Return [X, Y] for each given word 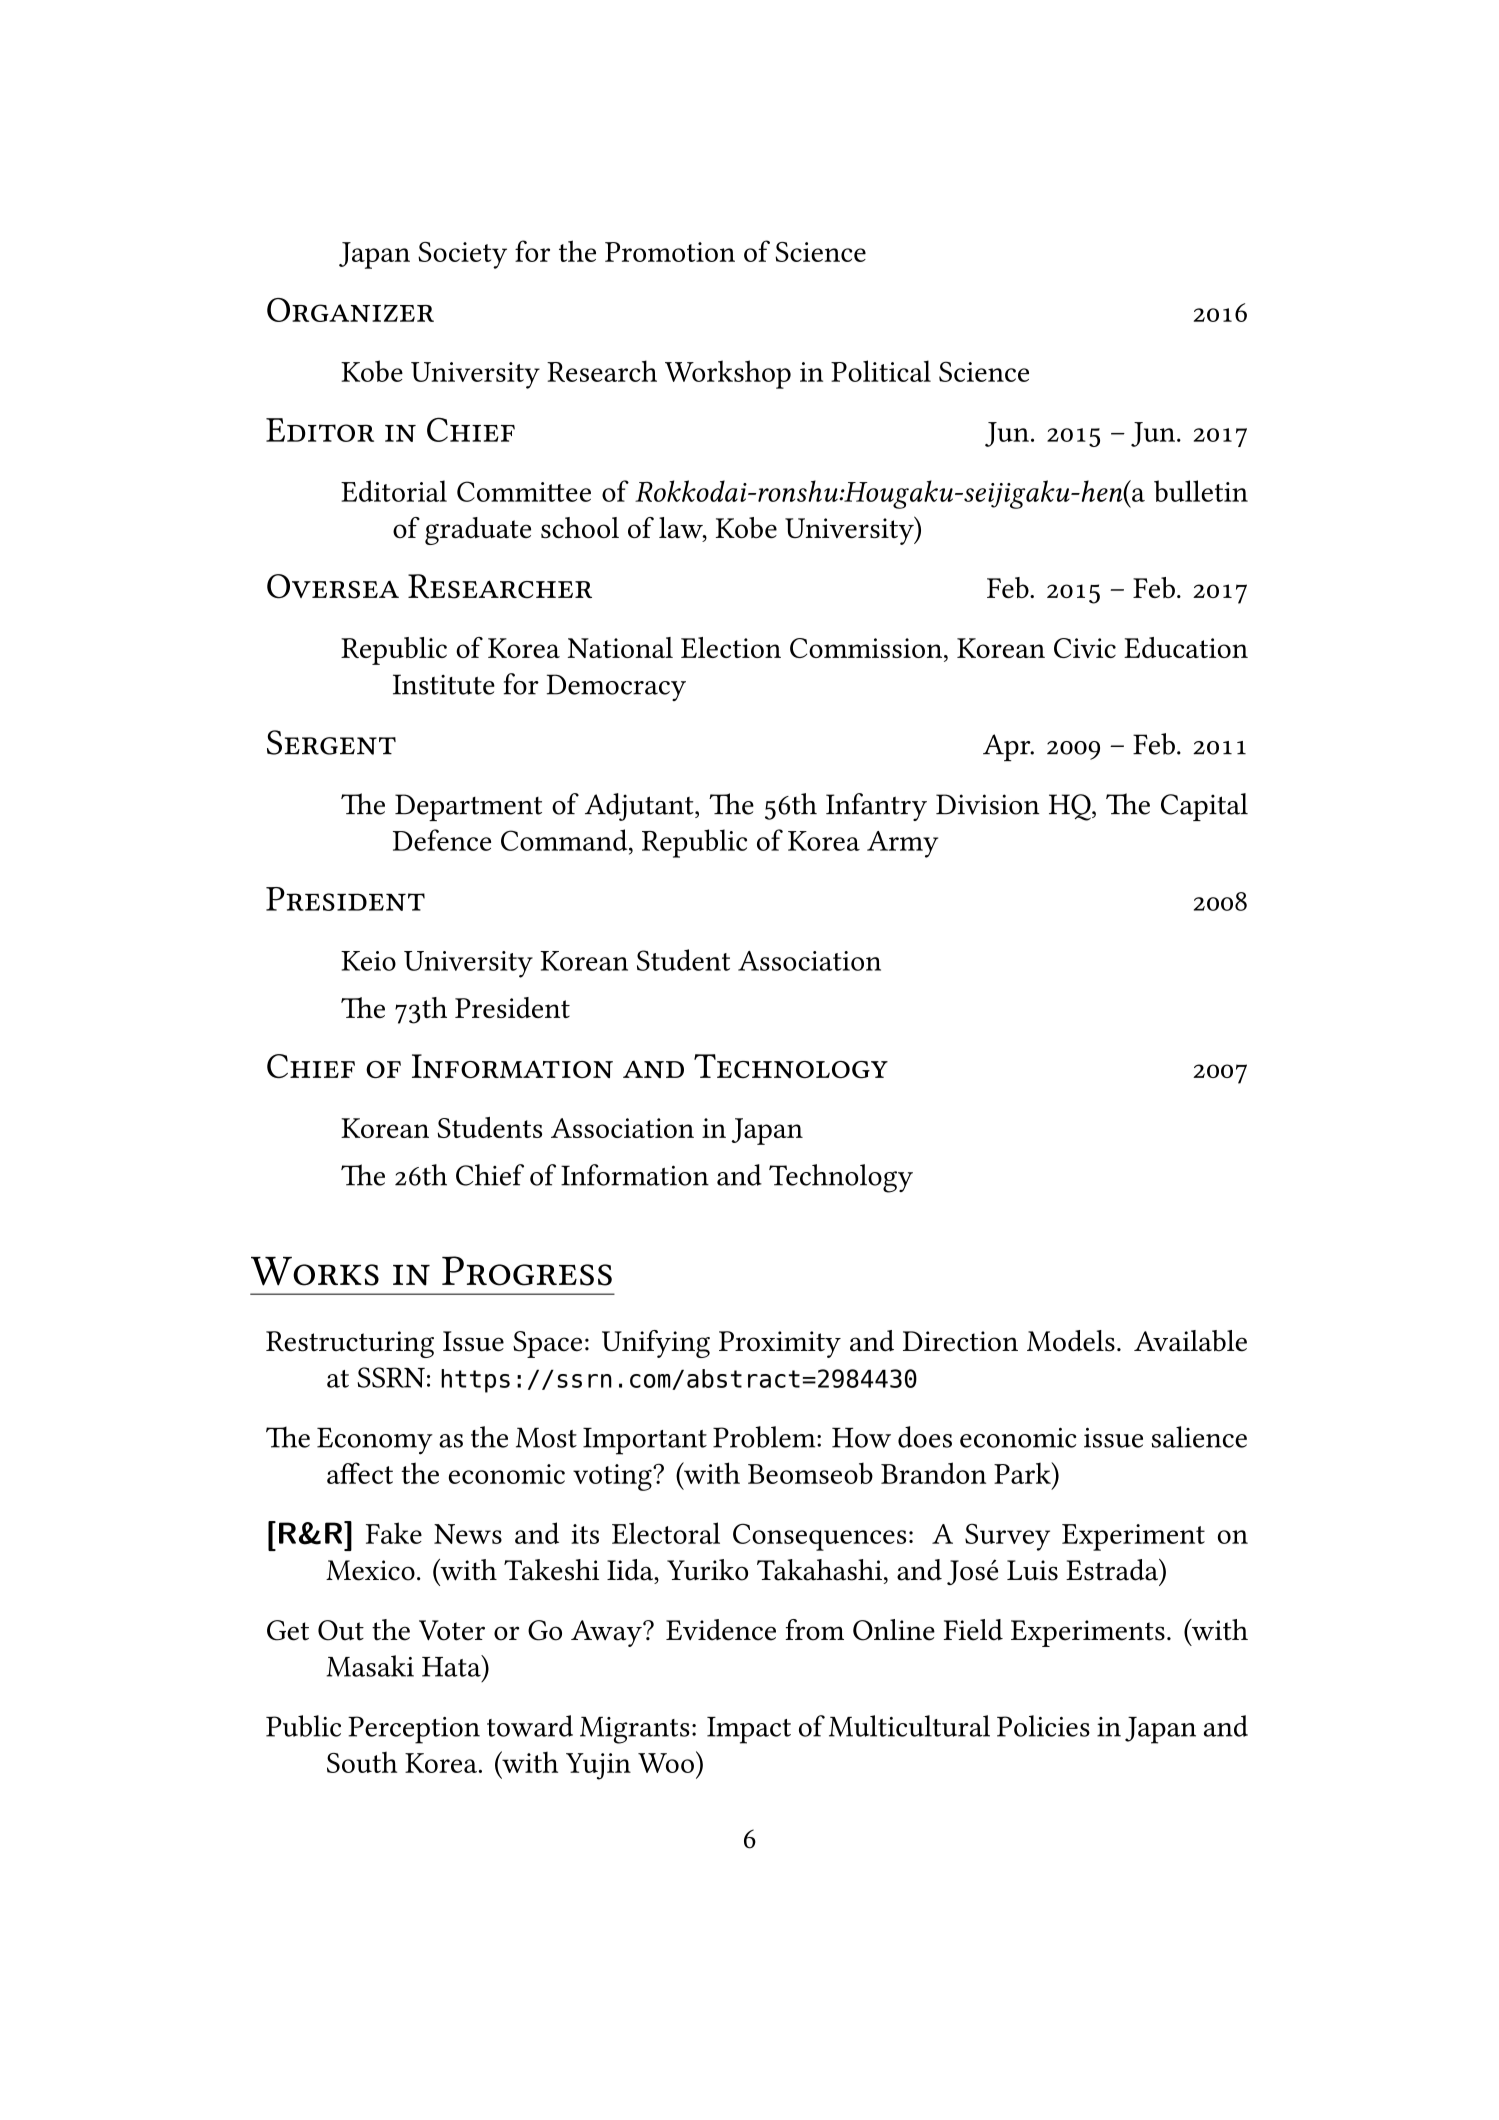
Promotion [670, 252]
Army [902, 844]
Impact [749, 1730]
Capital [1204, 807]
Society [462, 255]
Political [881, 371]
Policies [1043, 1726]
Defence [442, 840]
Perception [414, 1730]
